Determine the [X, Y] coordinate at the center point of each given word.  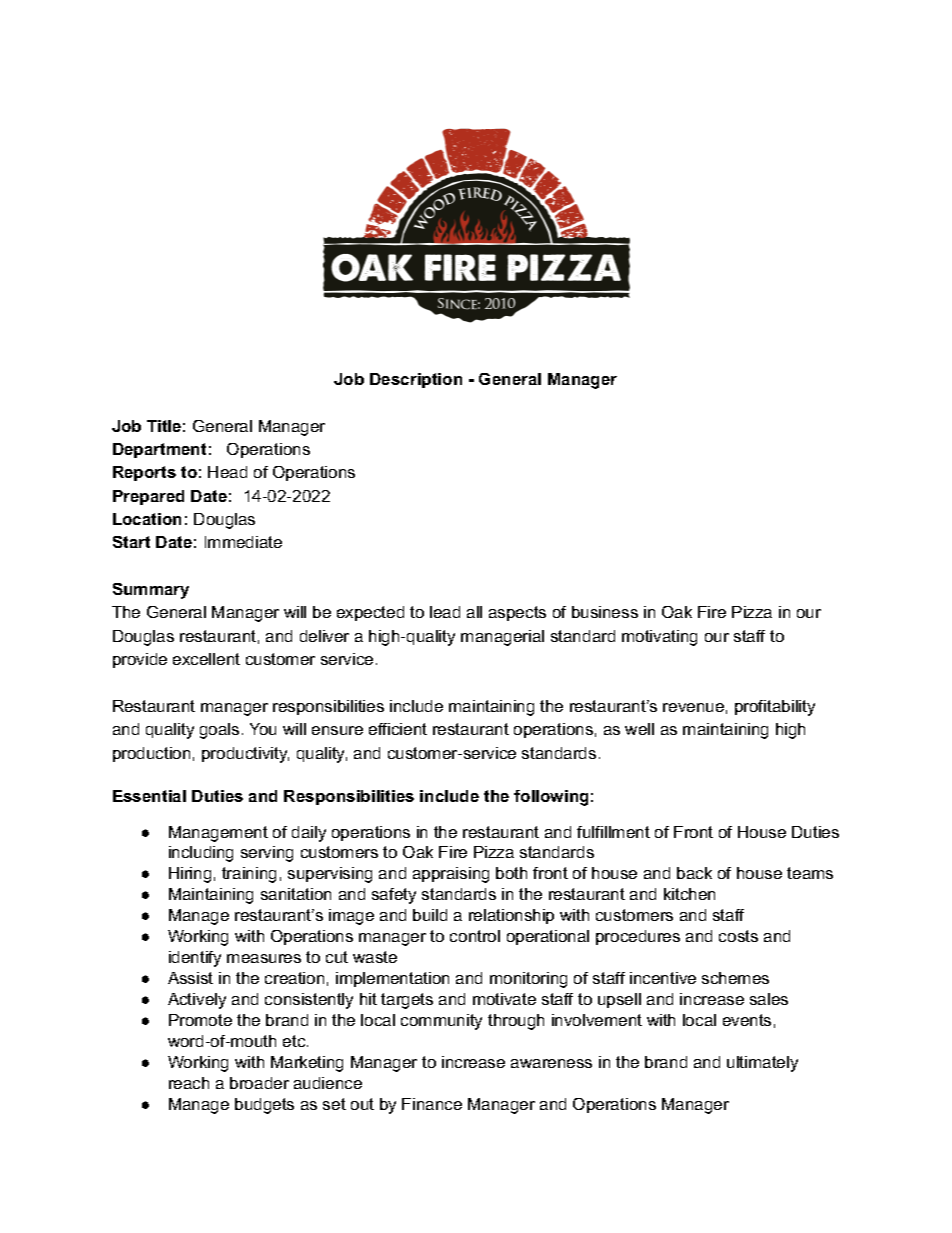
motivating [659, 638]
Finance [432, 1104]
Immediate [243, 542]
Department [159, 450]
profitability [775, 708]
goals [219, 731]
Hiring [190, 875]
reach [189, 1083]
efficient [398, 729]
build [430, 915]
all [474, 612]
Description [416, 380]
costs [738, 936]
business [605, 612]
